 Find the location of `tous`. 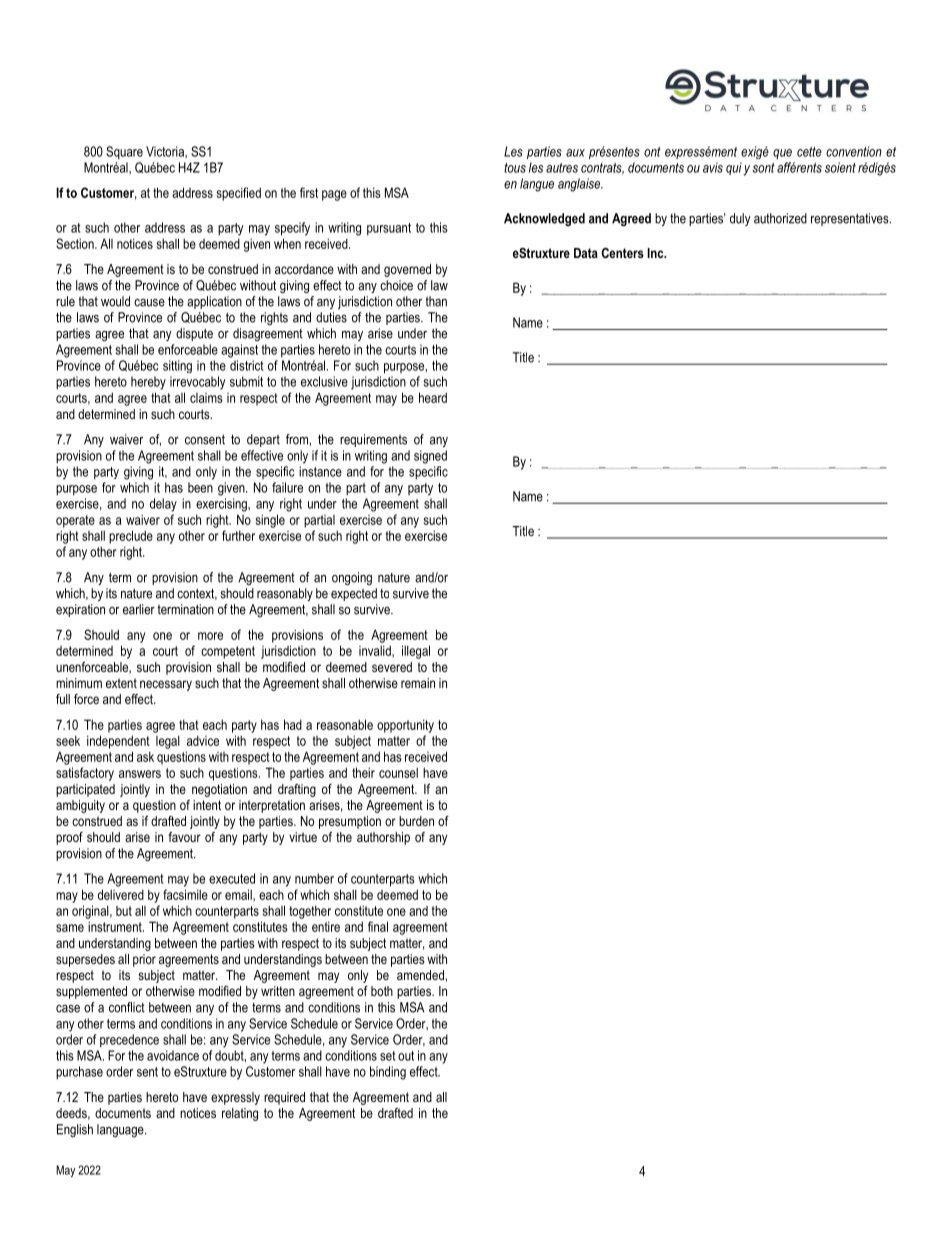

tous is located at coordinates (515, 168).
